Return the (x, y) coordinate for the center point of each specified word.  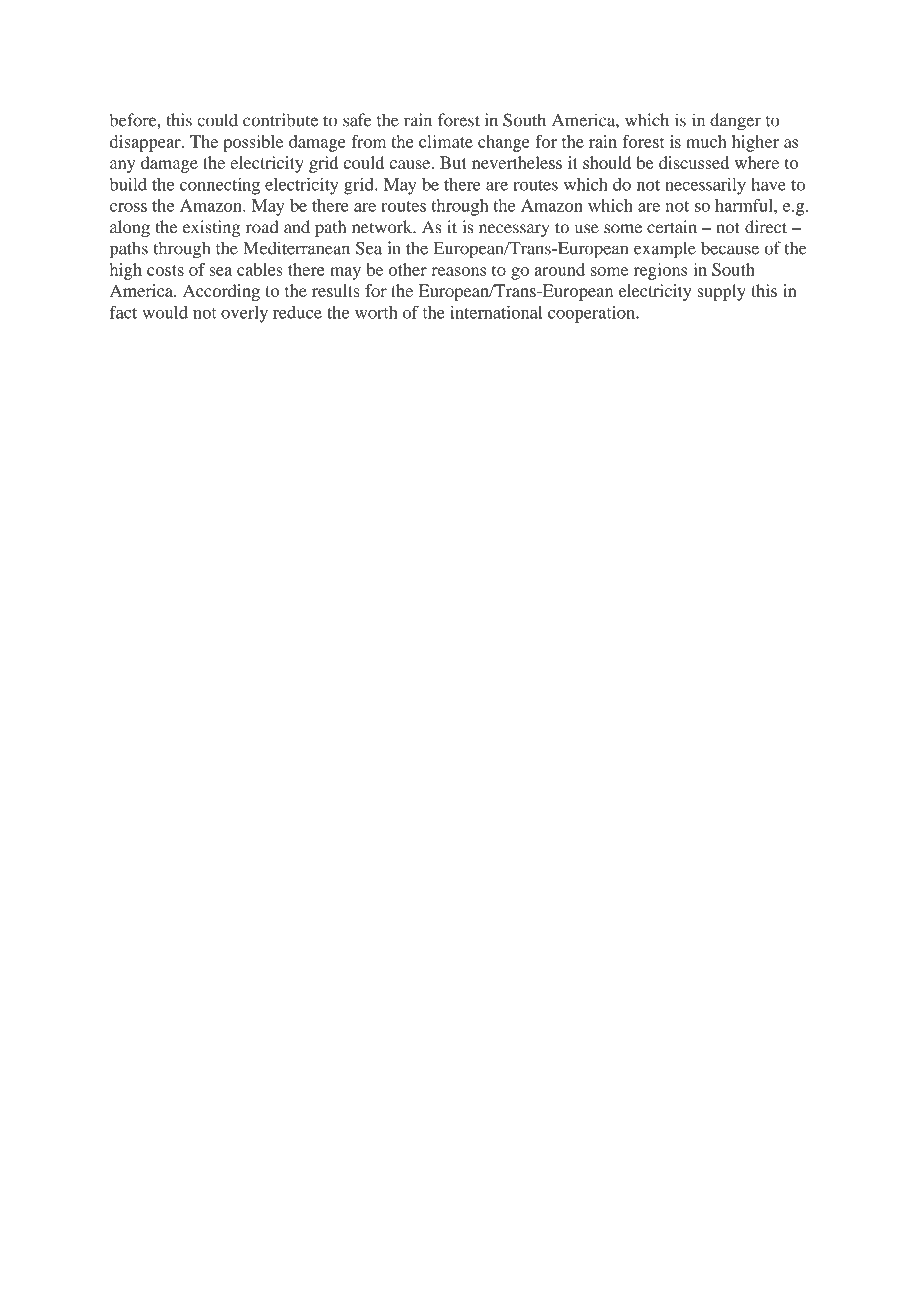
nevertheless (517, 162)
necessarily (705, 186)
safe (357, 120)
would (165, 312)
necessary (514, 230)
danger (735, 122)
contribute (280, 120)
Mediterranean (296, 248)
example (665, 250)
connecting (220, 186)
